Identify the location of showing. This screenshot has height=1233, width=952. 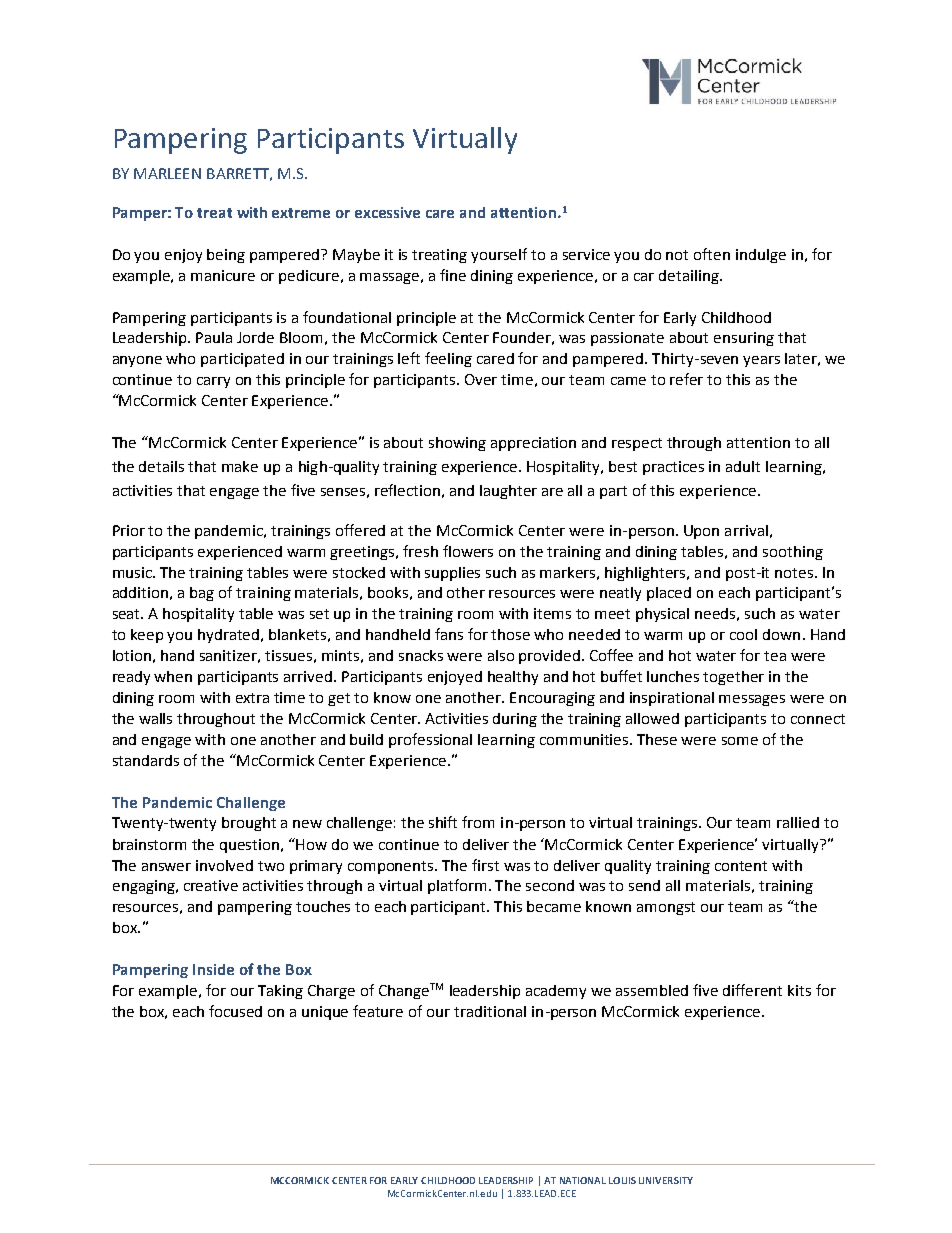
(457, 444).
